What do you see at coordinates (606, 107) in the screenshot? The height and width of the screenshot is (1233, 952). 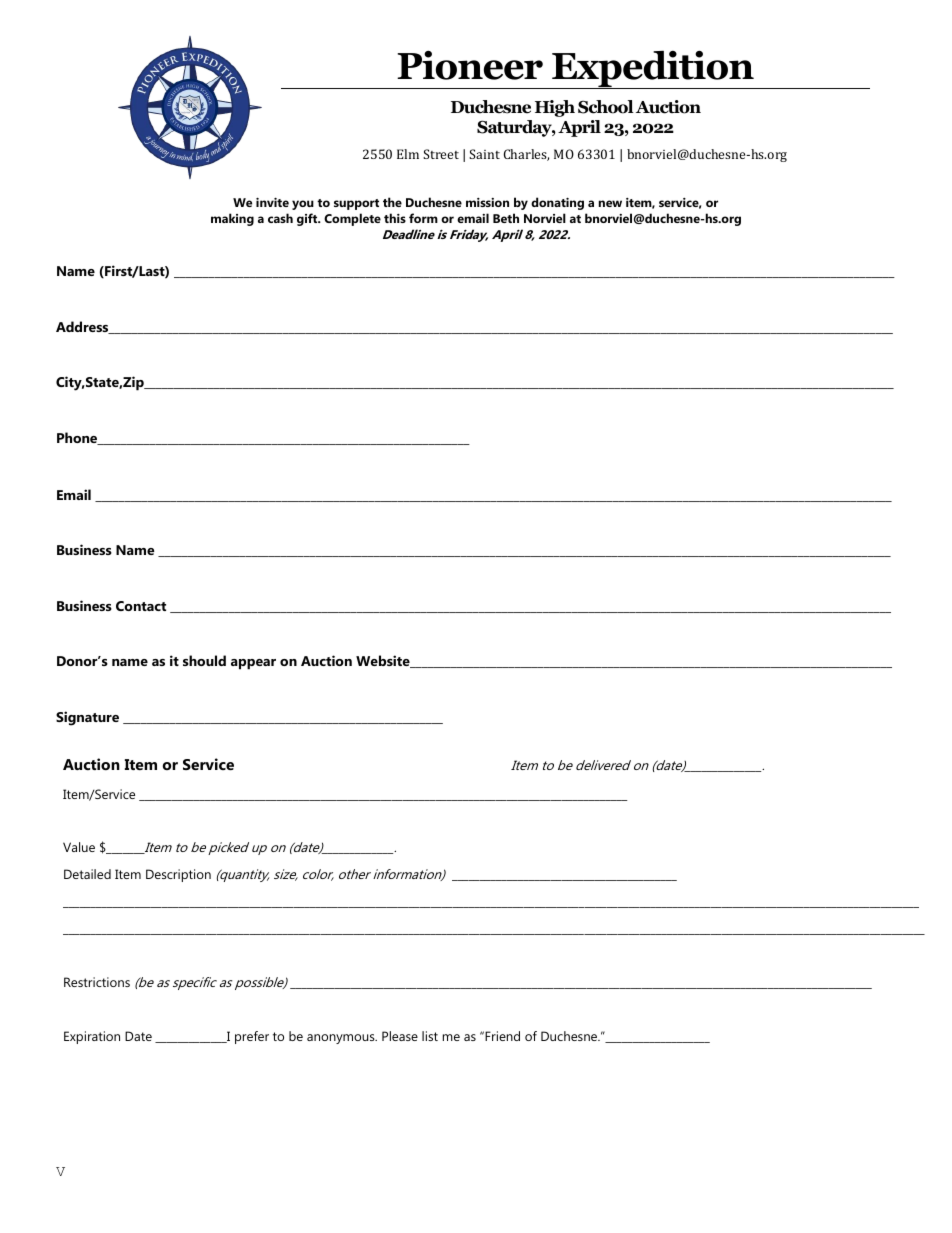 I see `School` at bounding box center [606, 107].
